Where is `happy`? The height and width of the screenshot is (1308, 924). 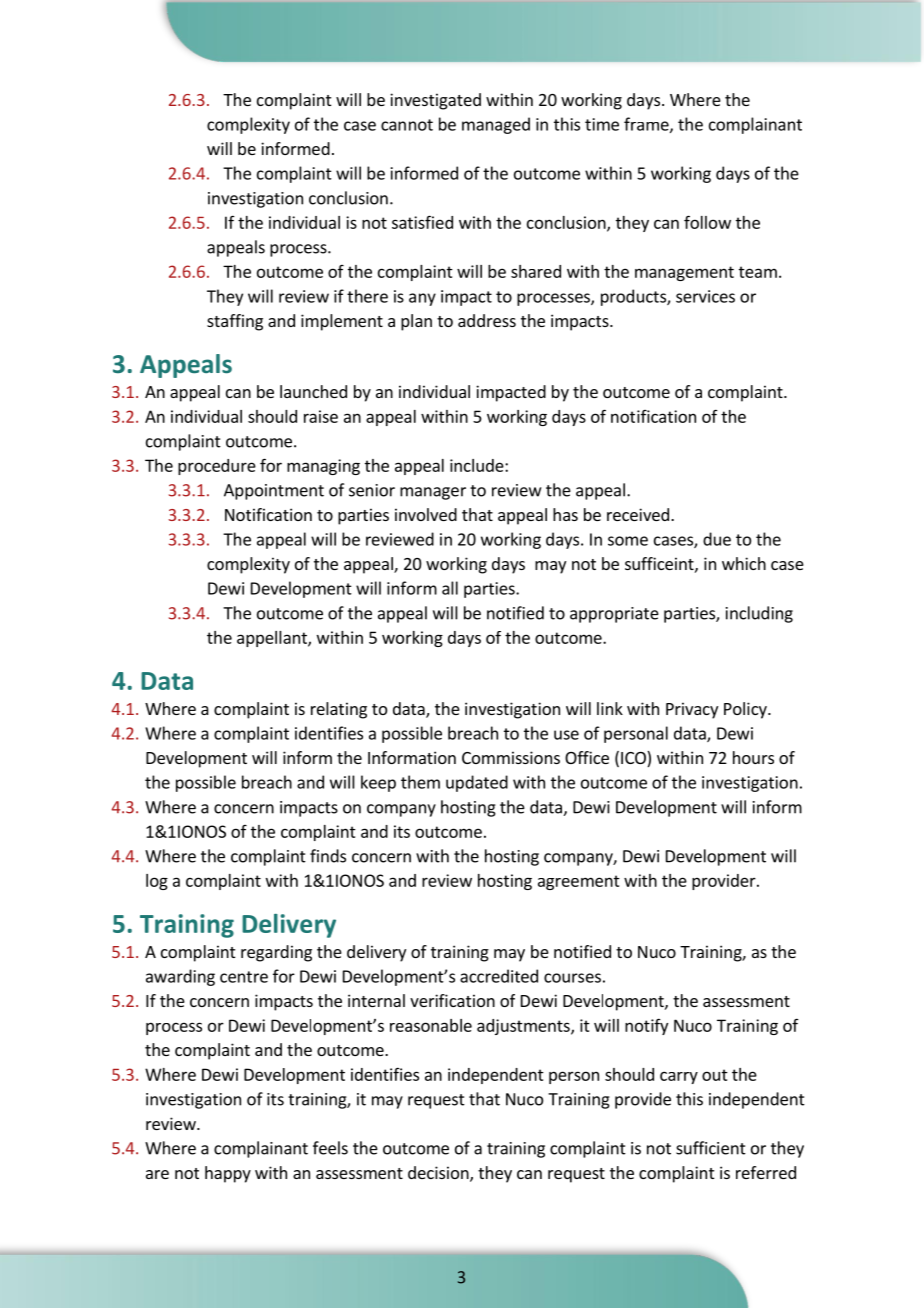 happy is located at coordinates (228, 1174).
